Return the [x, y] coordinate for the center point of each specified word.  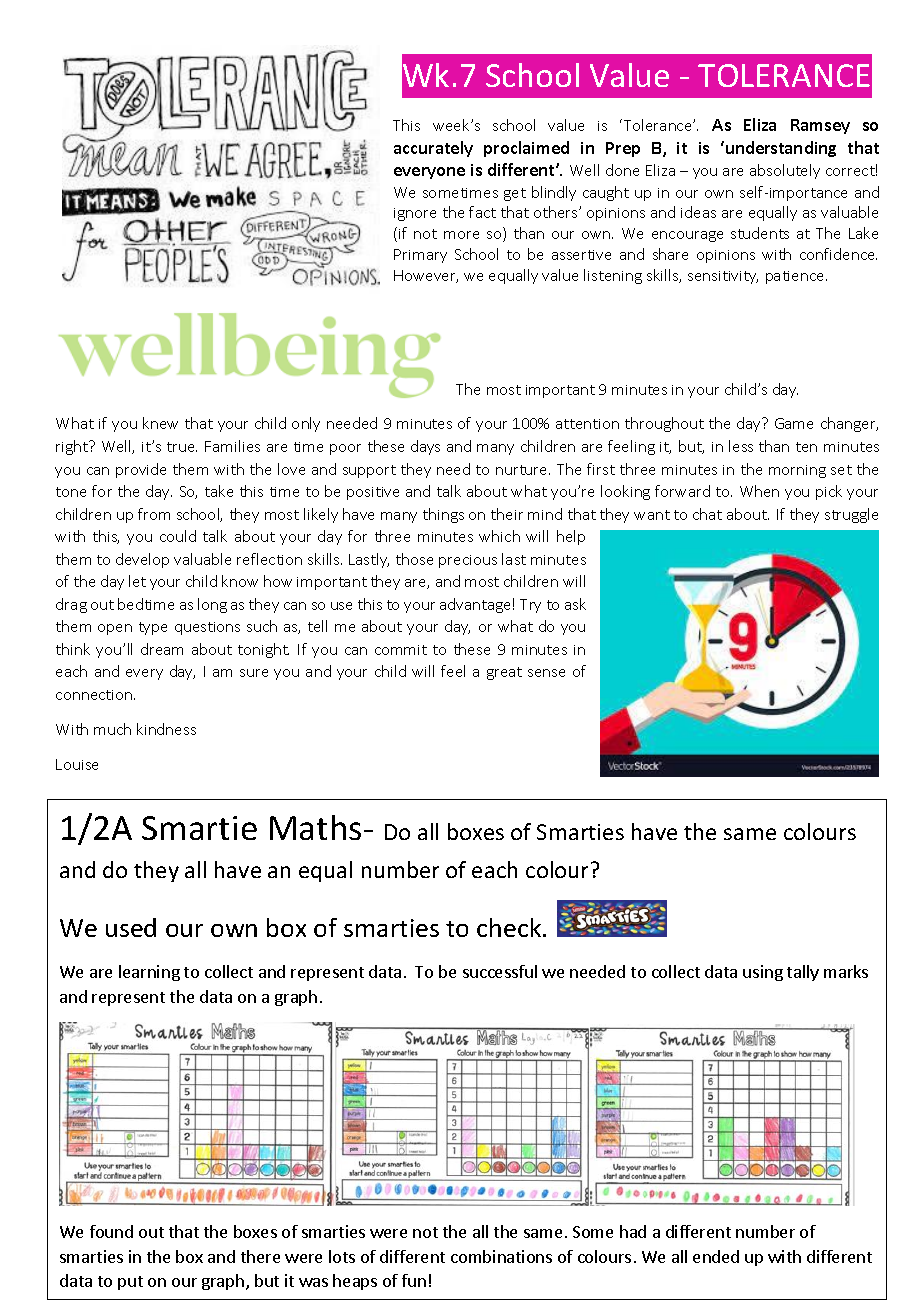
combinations [501, 1256]
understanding [781, 149]
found [111, 1231]
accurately [433, 149]
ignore [415, 214]
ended [716, 1256]
